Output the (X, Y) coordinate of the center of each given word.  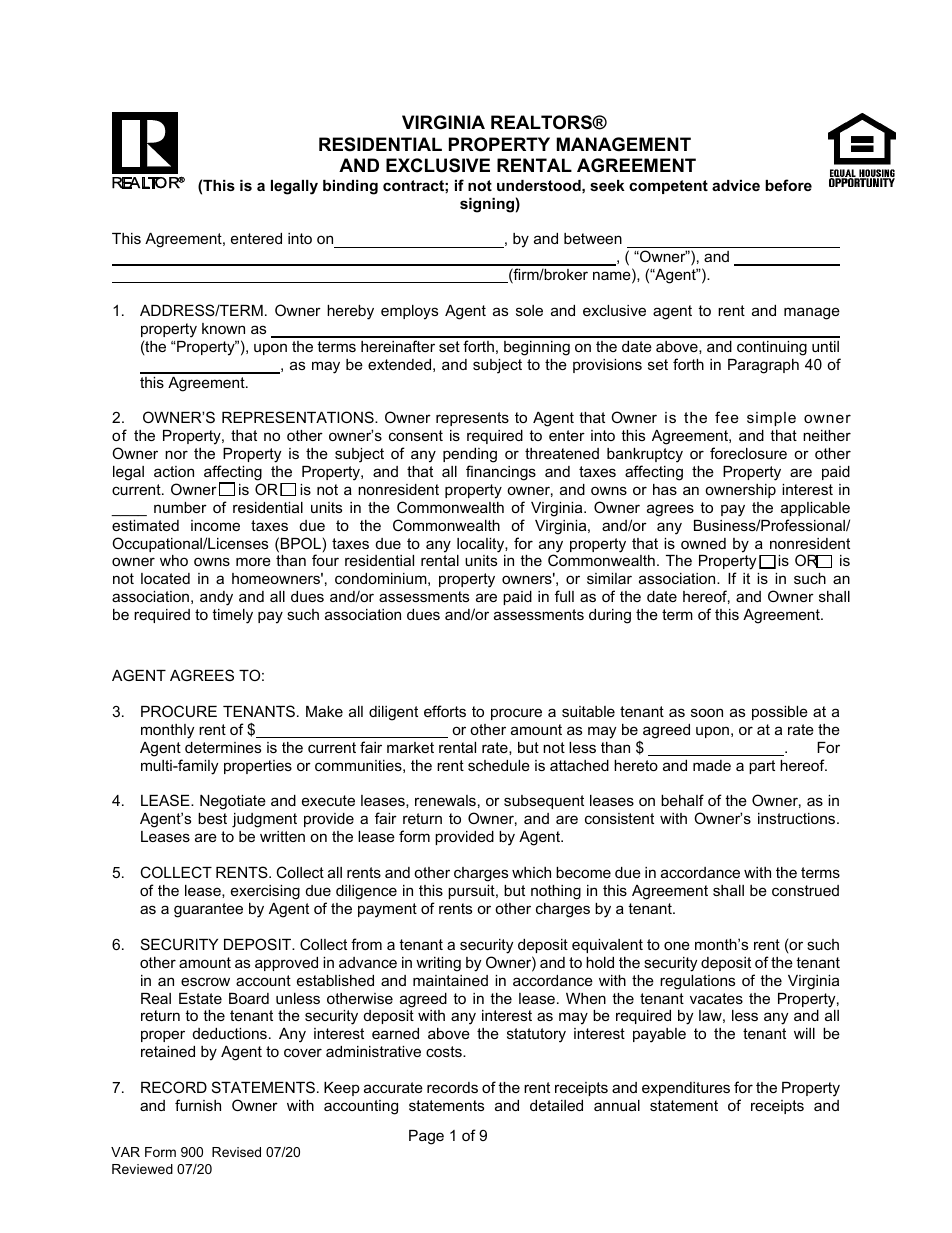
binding (350, 187)
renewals (445, 800)
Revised (236, 1152)
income (215, 525)
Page (426, 1137)
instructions (798, 818)
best (212, 818)
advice (736, 185)
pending (470, 455)
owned (703, 543)
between (593, 238)
